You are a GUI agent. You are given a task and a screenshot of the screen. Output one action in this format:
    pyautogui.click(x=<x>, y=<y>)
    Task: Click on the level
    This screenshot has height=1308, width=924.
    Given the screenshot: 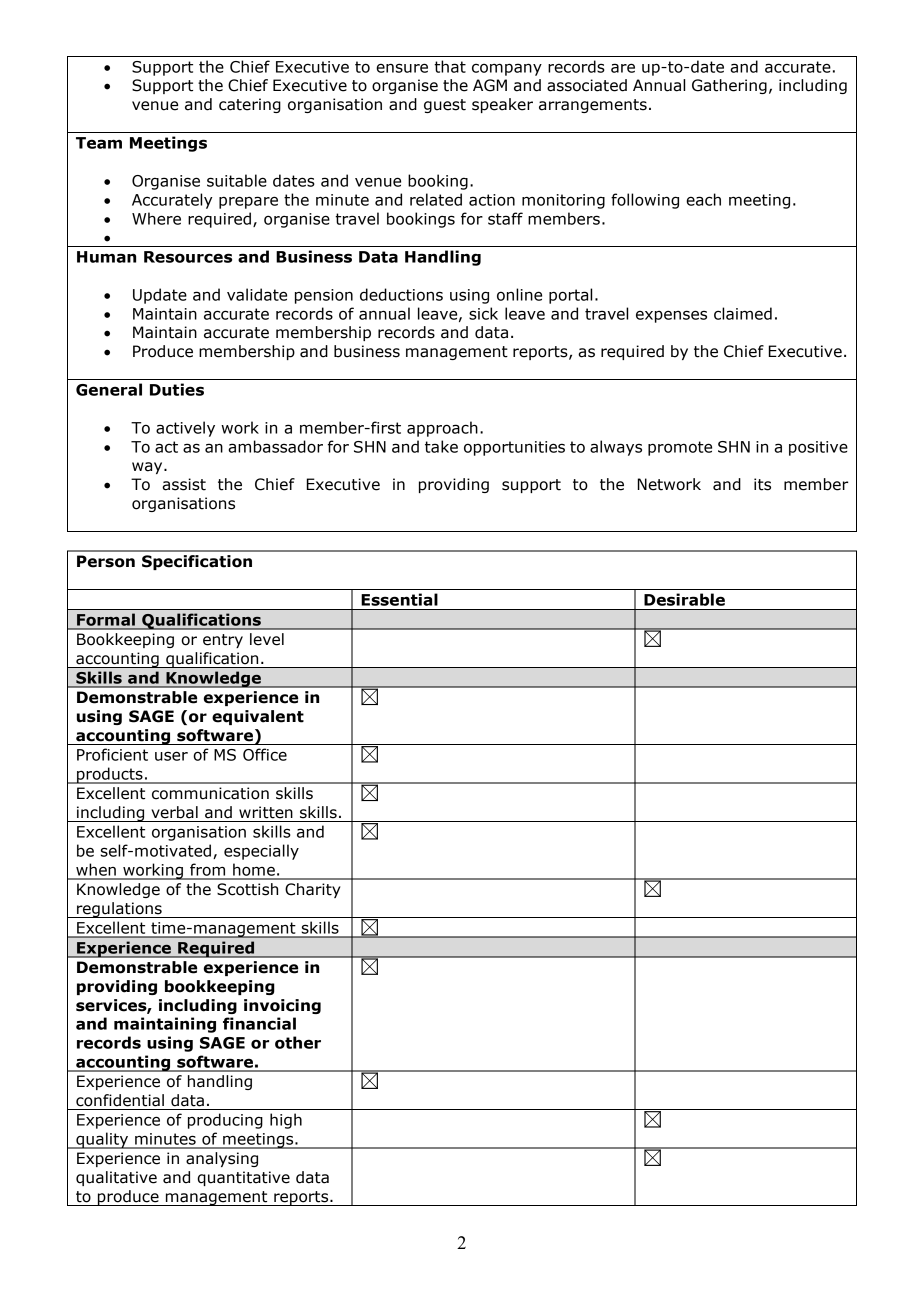 What is the action you would take?
    pyautogui.click(x=267, y=639)
